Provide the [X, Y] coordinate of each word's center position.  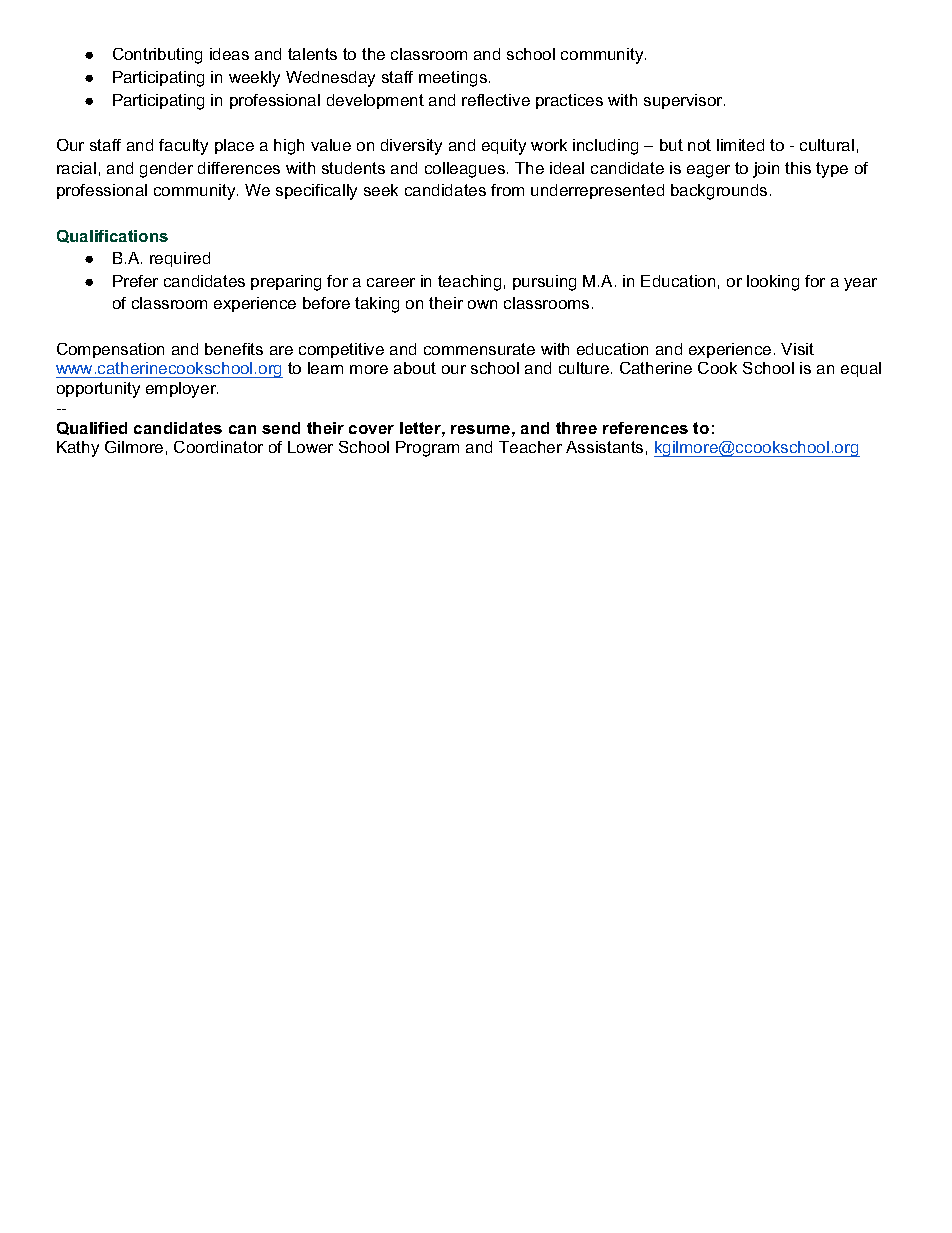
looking [773, 283]
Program [427, 449]
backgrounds [719, 192]
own [482, 304]
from [507, 190]
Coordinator [218, 447]
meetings [453, 79]
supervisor [684, 101]
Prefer [135, 281]
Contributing [157, 56]
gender [166, 170]
